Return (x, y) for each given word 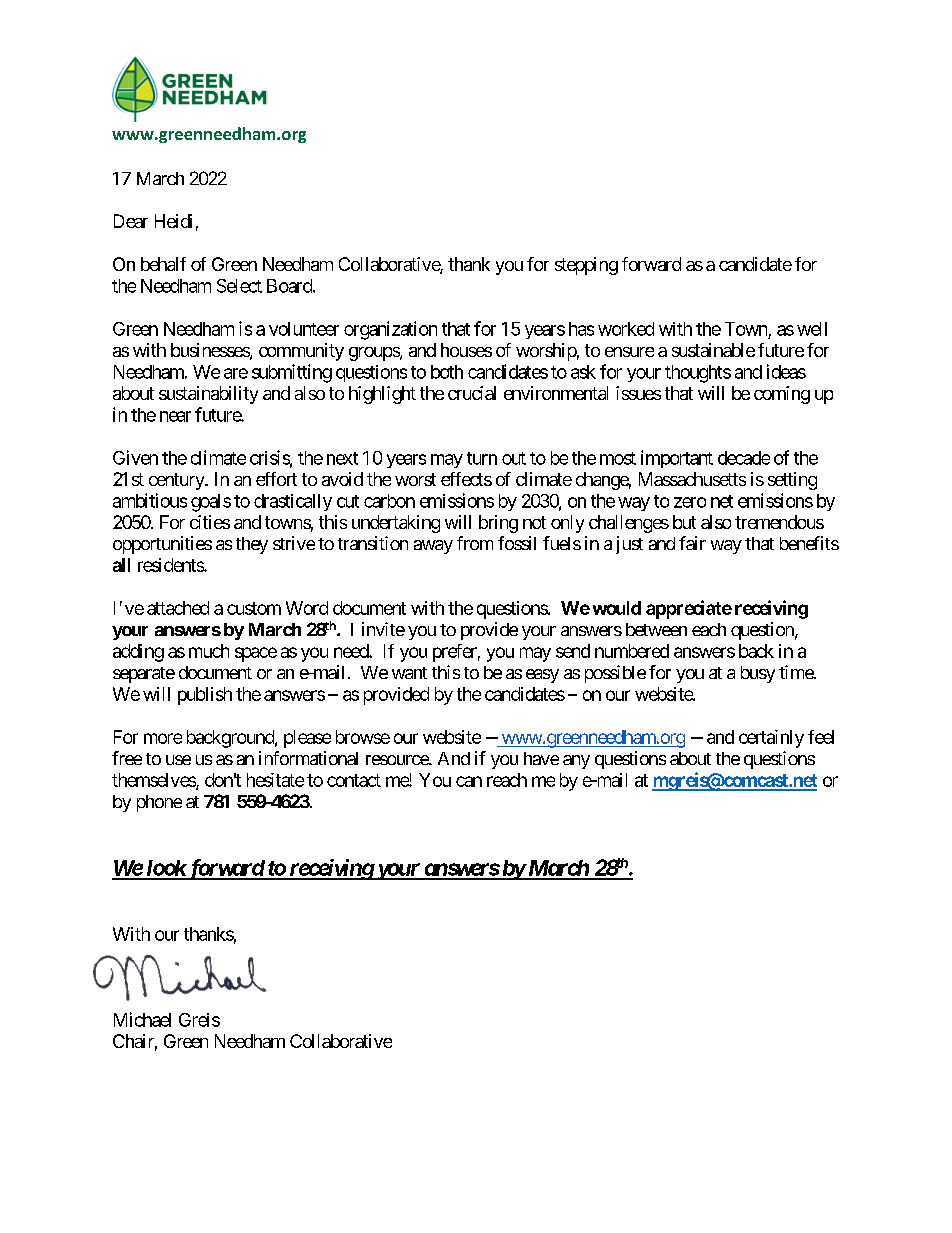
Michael (142, 1019)
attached (178, 608)
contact (354, 780)
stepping (586, 266)
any (576, 762)
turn (482, 458)
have (541, 758)
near (175, 416)
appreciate (689, 609)
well (812, 329)
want (409, 673)
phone (159, 803)
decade (744, 458)
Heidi (173, 221)
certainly (771, 739)
